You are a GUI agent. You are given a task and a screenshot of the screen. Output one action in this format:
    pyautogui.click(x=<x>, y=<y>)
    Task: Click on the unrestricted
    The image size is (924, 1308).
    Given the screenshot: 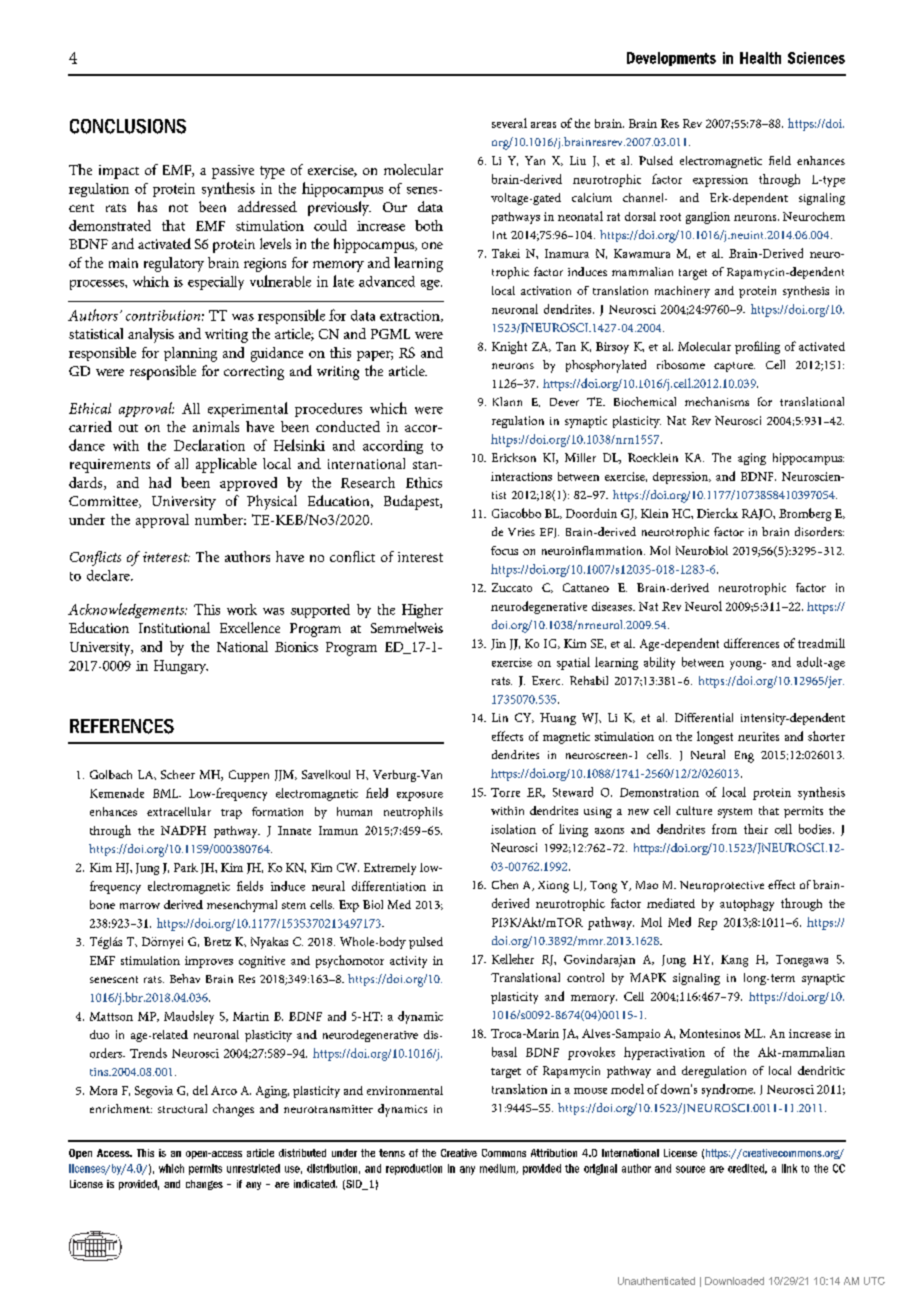 What is the action you would take?
    pyautogui.click(x=253, y=1168)
